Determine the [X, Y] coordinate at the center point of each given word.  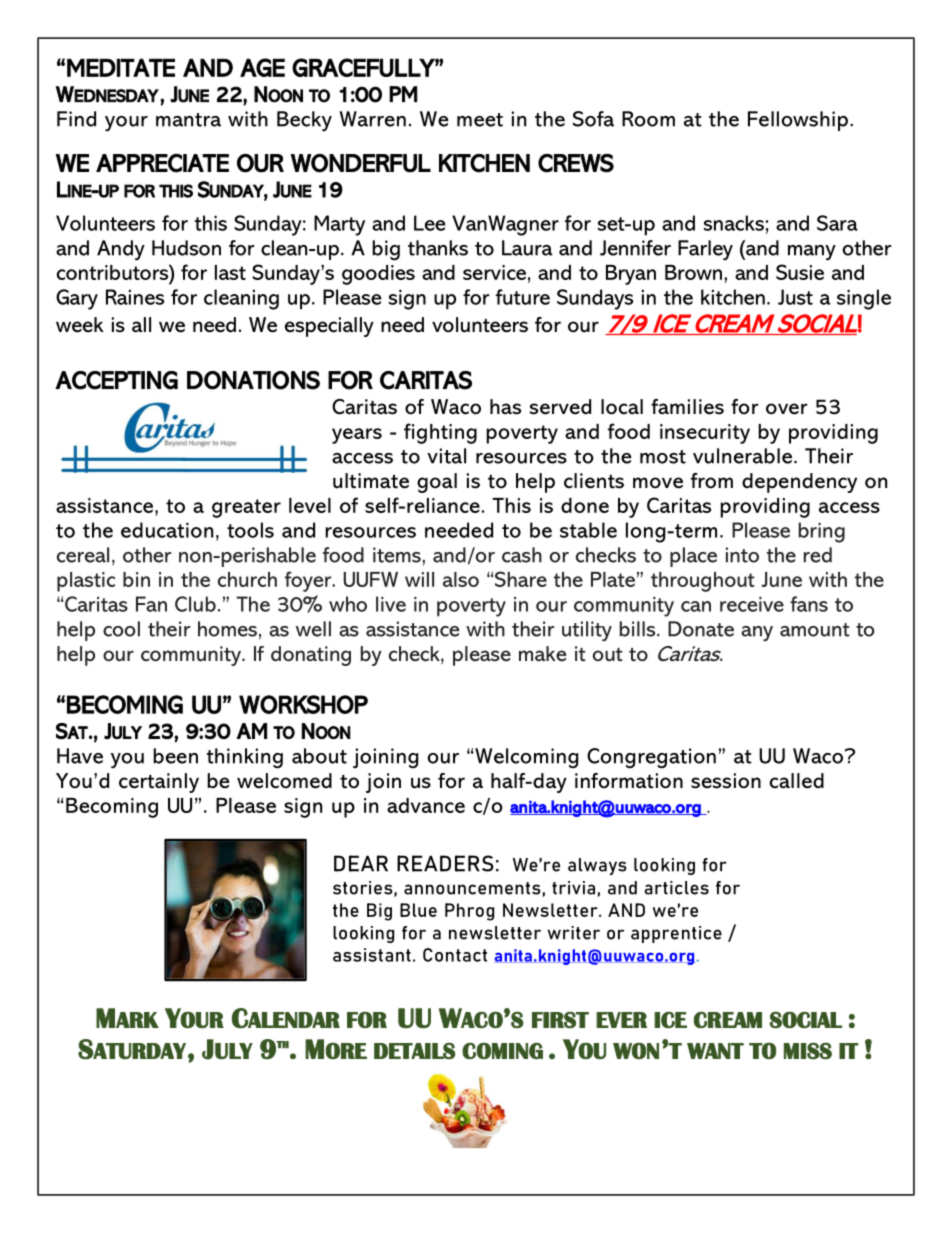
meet [480, 120]
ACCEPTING [116, 380]
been [175, 756]
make [542, 653]
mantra [188, 120]
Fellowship [798, 121]
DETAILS [415, 1051]
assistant [372, 955]
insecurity [705, 434]
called [797, 781]
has [505, 407]
